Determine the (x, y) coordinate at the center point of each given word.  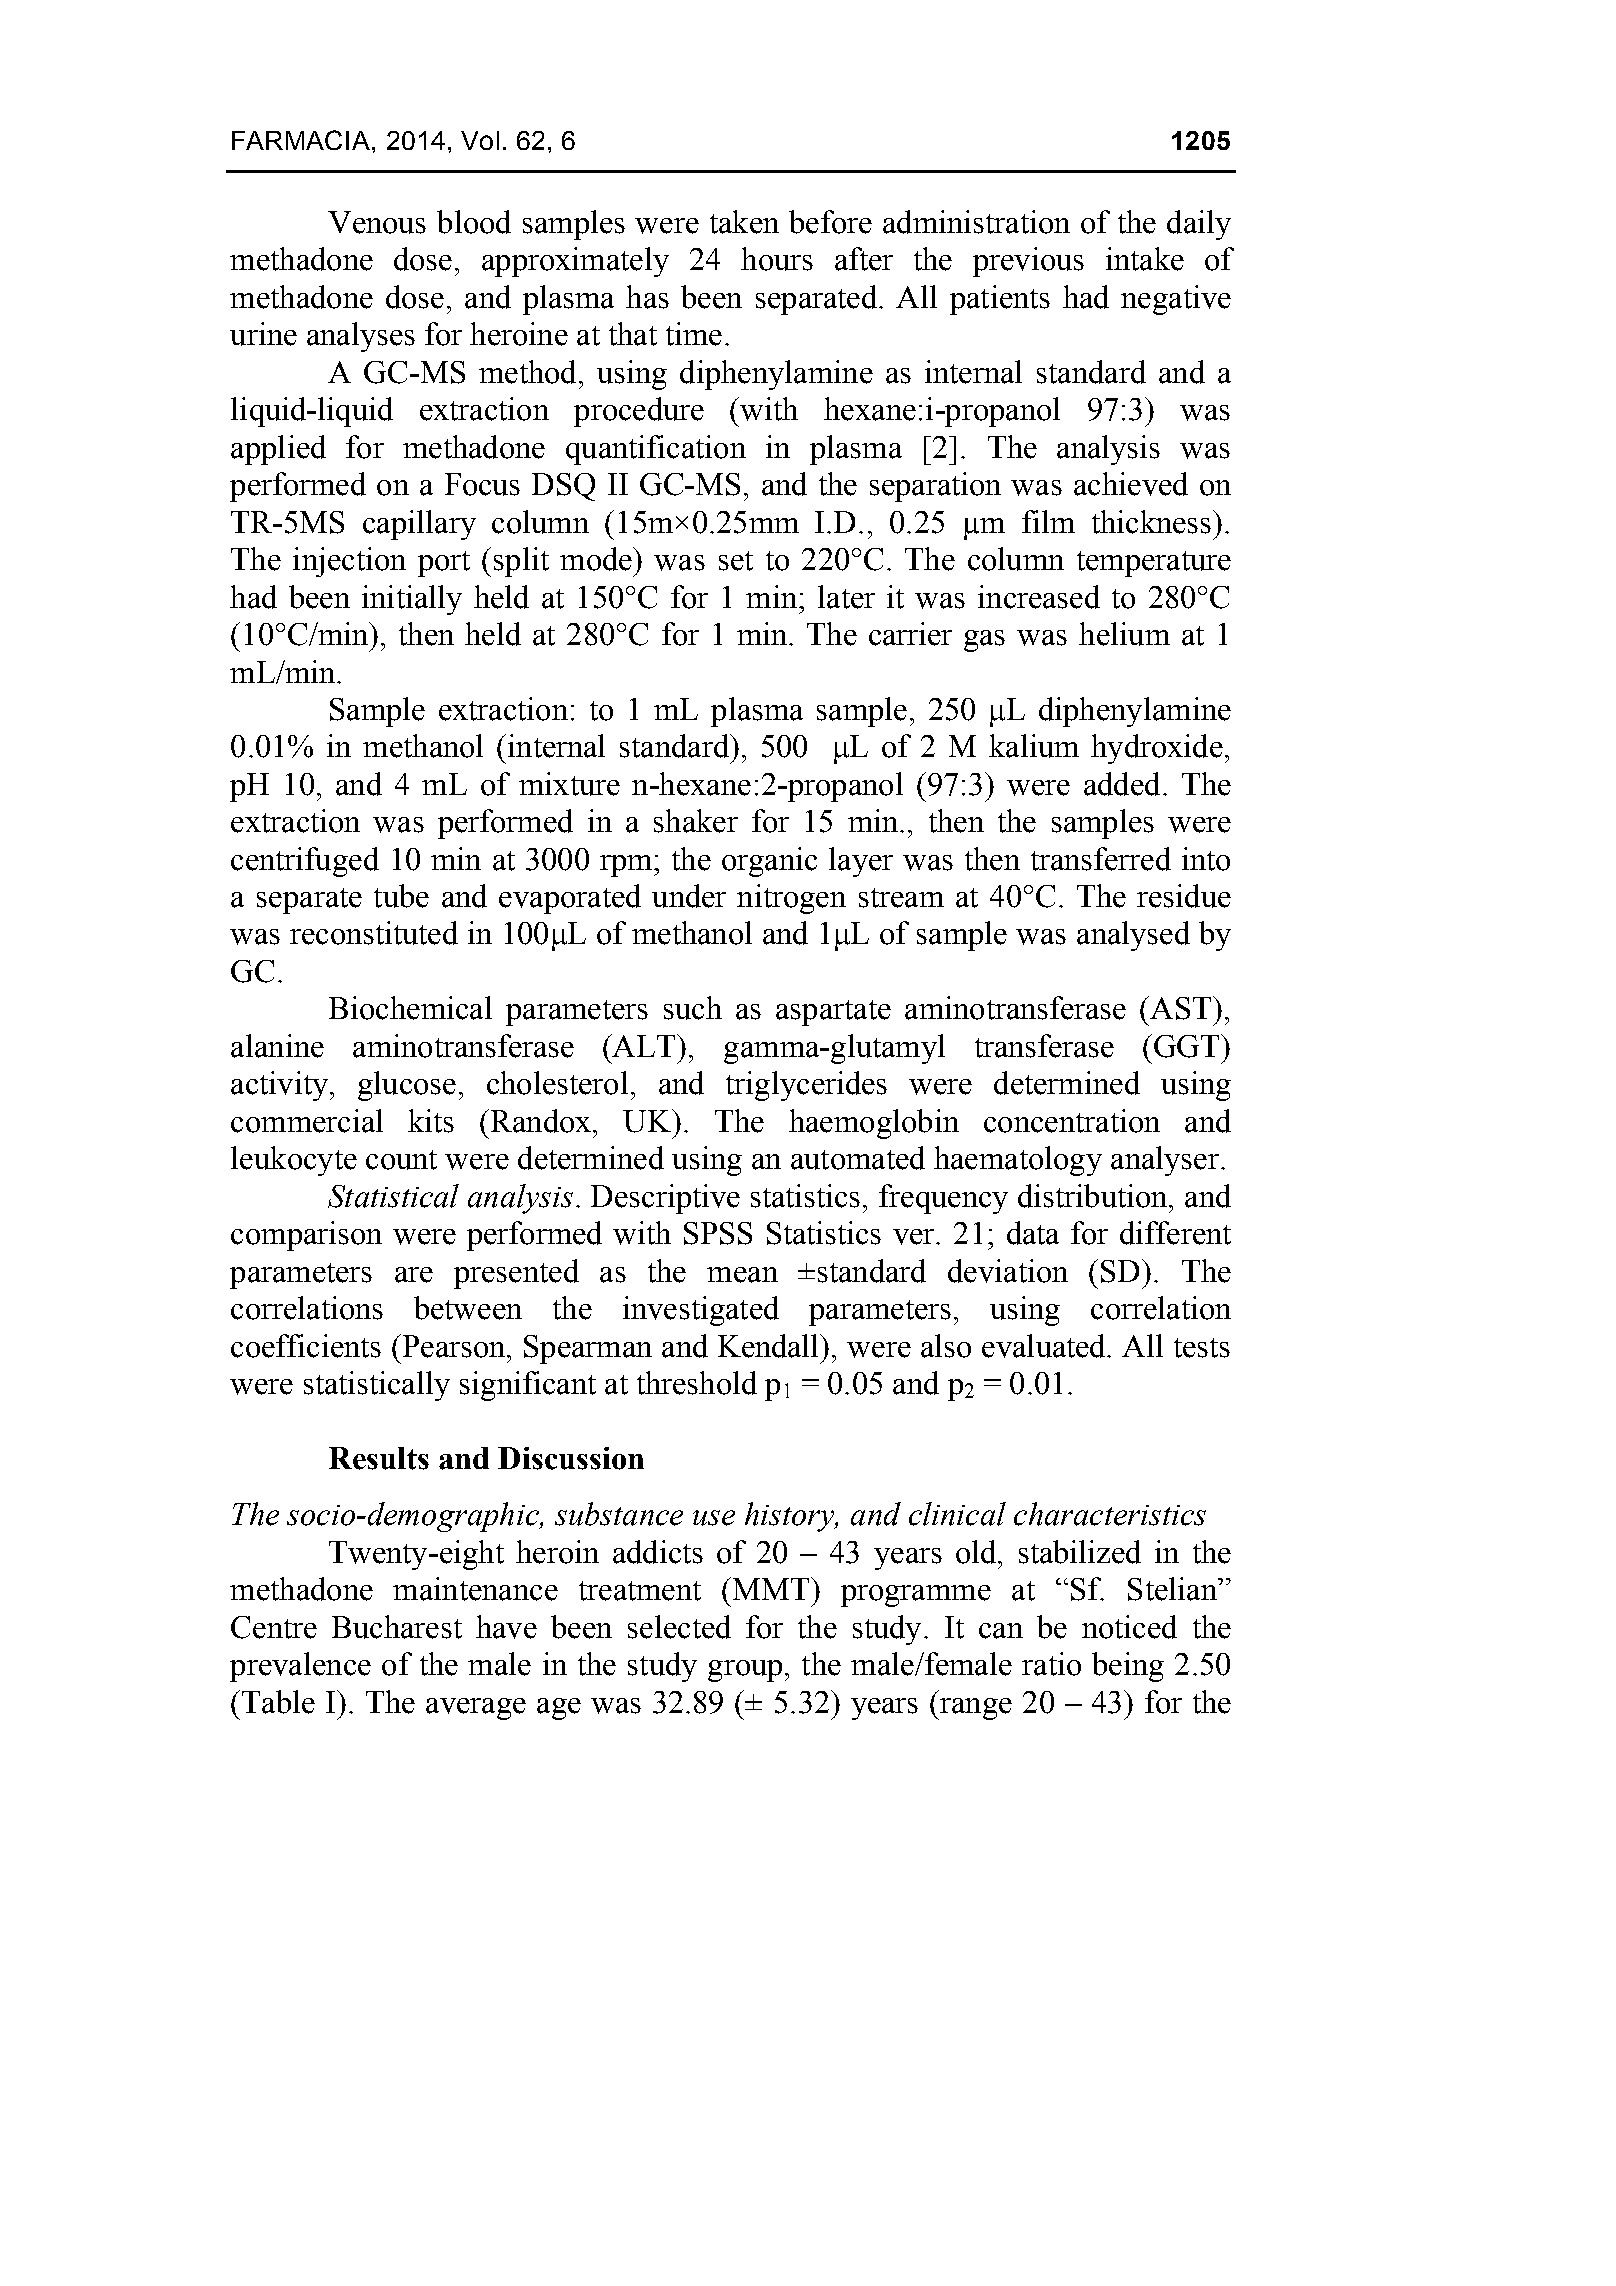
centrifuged (305, 862)
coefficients (306, 1346)
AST (1182, 1008)
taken (744, 222)
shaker (696, 821)
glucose (407, 1086)
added (1122, 784)
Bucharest (397, 1627)
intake (1145, 259)
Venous (377, 222)
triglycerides (806, 1086)
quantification (656, 450)
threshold (697, 1383)
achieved (1131, 484)
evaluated (1045, 1346)
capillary (419, 525)
